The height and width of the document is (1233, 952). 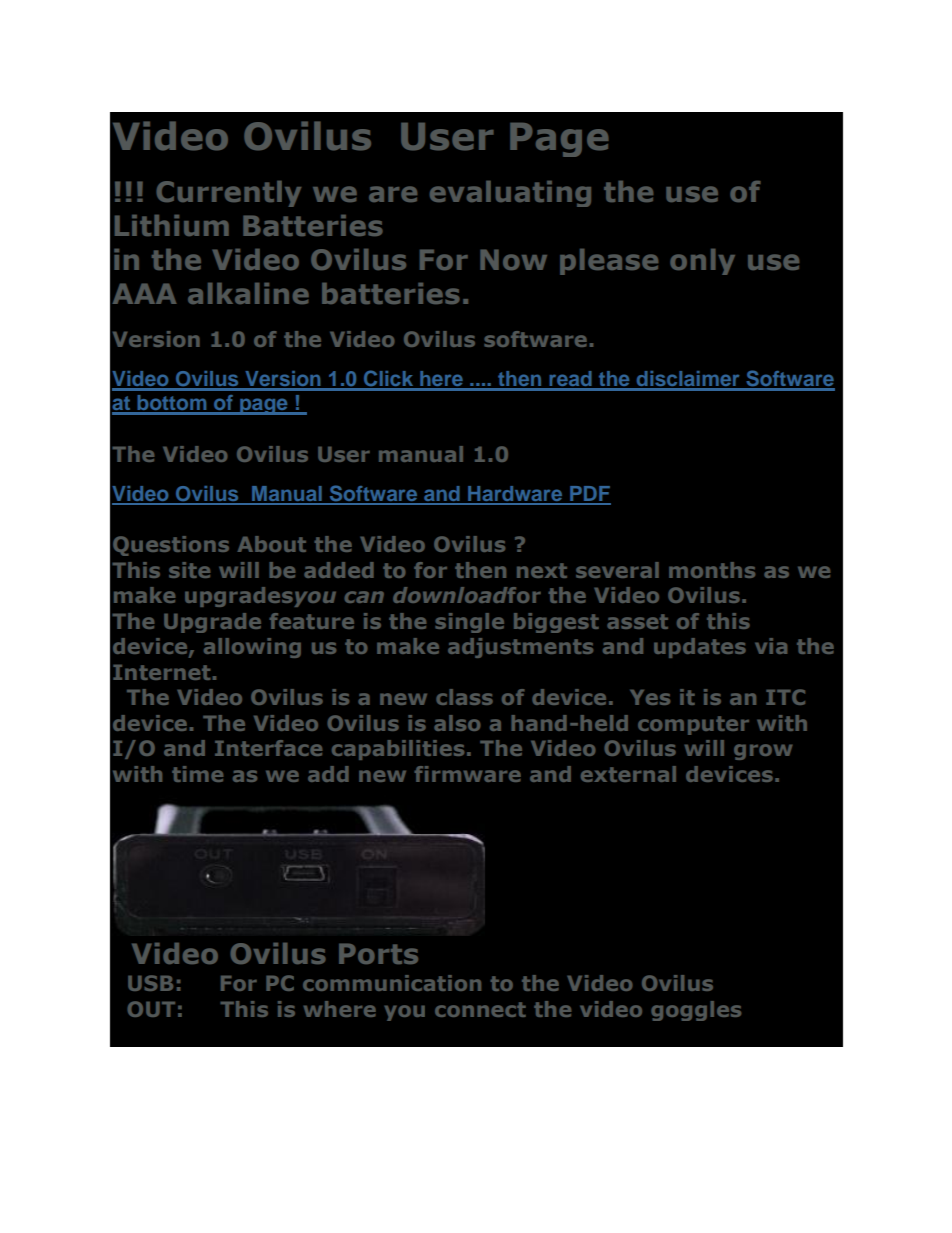 I want to click on evaluating, so click(x=510, y=194).
